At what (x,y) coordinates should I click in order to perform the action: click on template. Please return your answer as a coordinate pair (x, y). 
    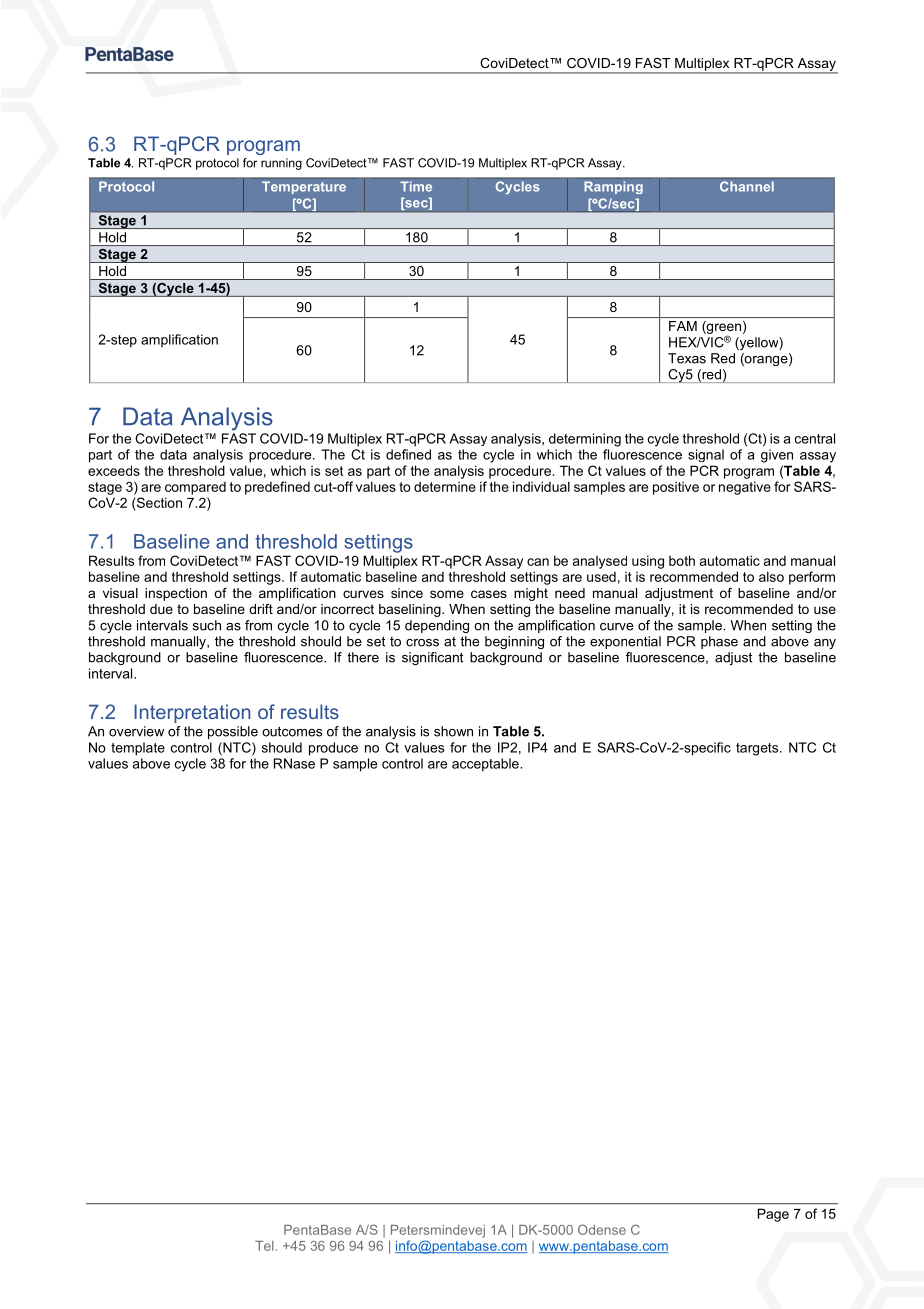
    Looking at the image, I should click on (138, 749).
